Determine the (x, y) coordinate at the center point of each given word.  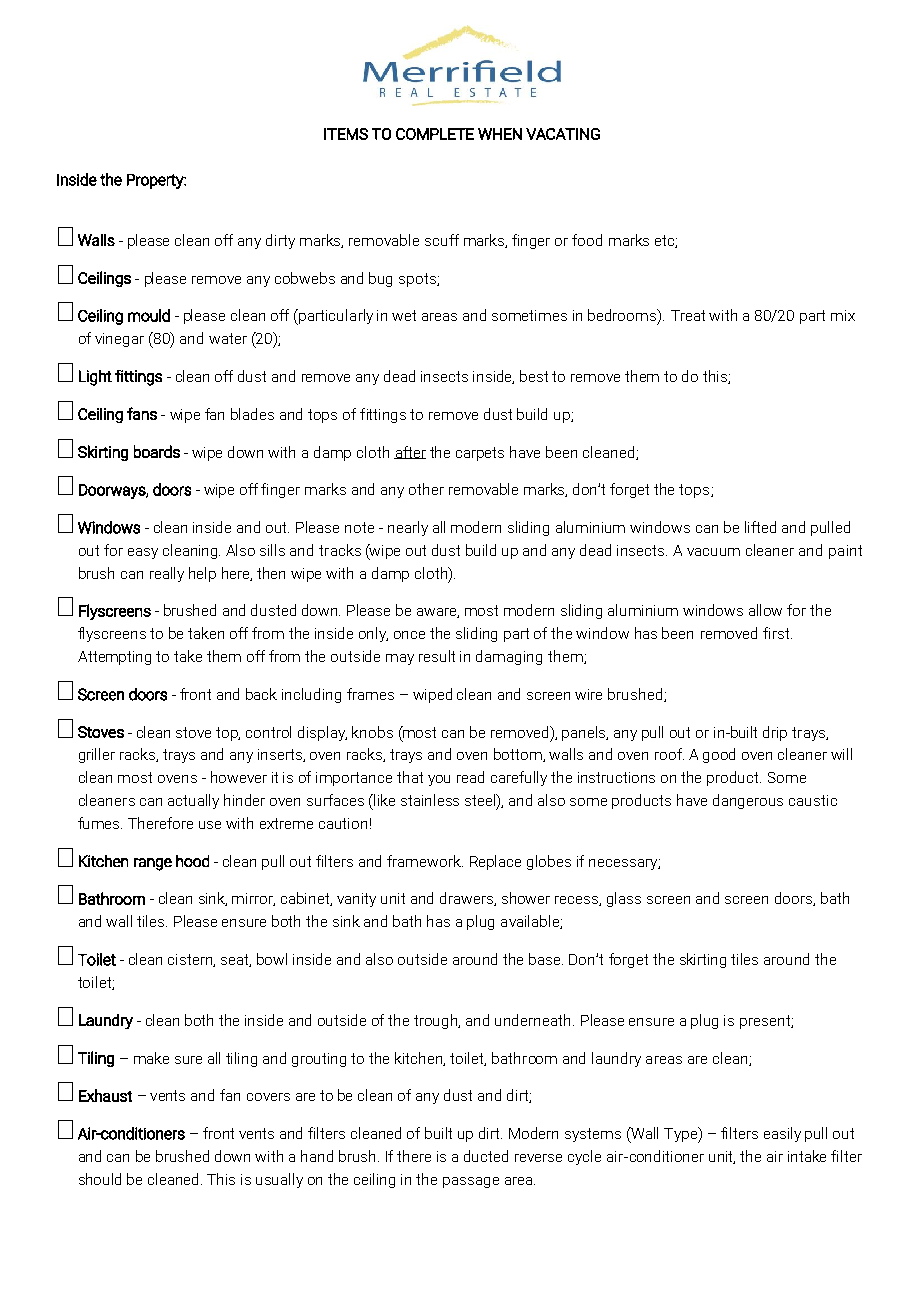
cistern (191, 960)
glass (624, 899)
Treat (688, 315)
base (546, 959)
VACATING (563, 134)
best (534, 376)
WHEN (500, 134)
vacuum (713, 552)
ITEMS (346, 134)
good (719, 755)
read (470, 777)
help (202, 574)
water (228, 338)
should (100, 1179)
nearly (408, 528)
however (239, 777)
